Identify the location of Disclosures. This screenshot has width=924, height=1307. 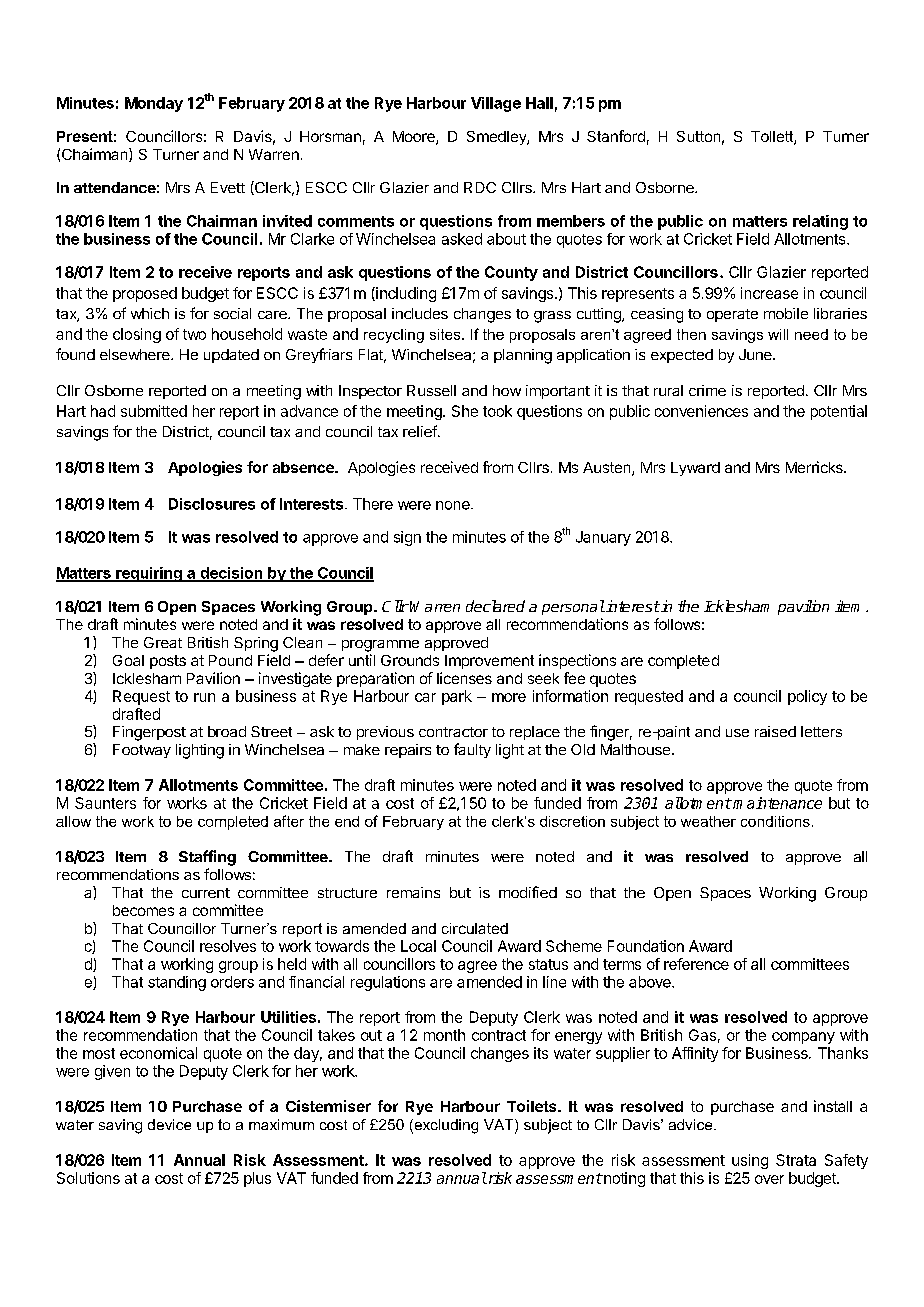
(212, 504).
